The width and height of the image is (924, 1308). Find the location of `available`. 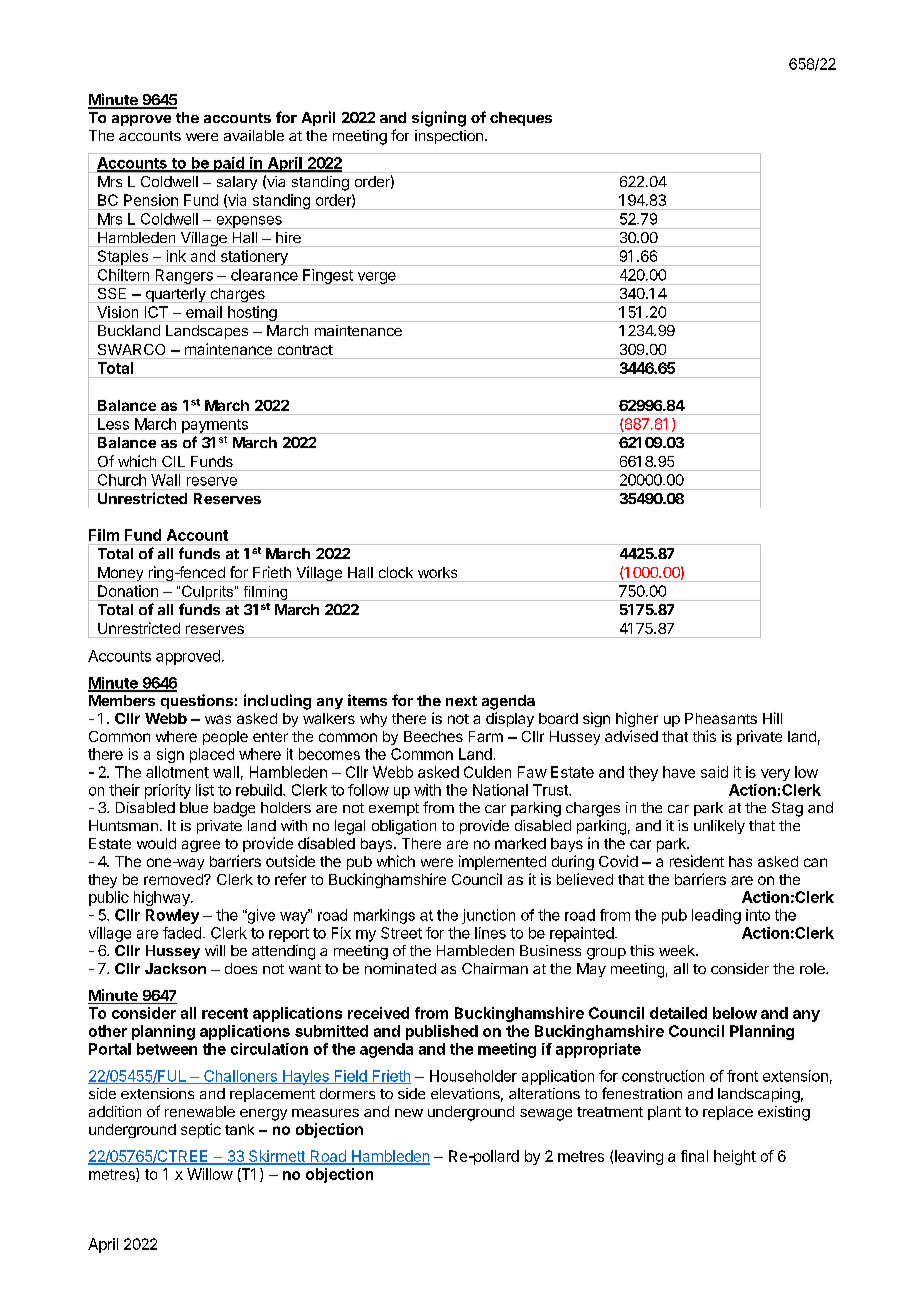

available is located at coordinates (254, 135).
